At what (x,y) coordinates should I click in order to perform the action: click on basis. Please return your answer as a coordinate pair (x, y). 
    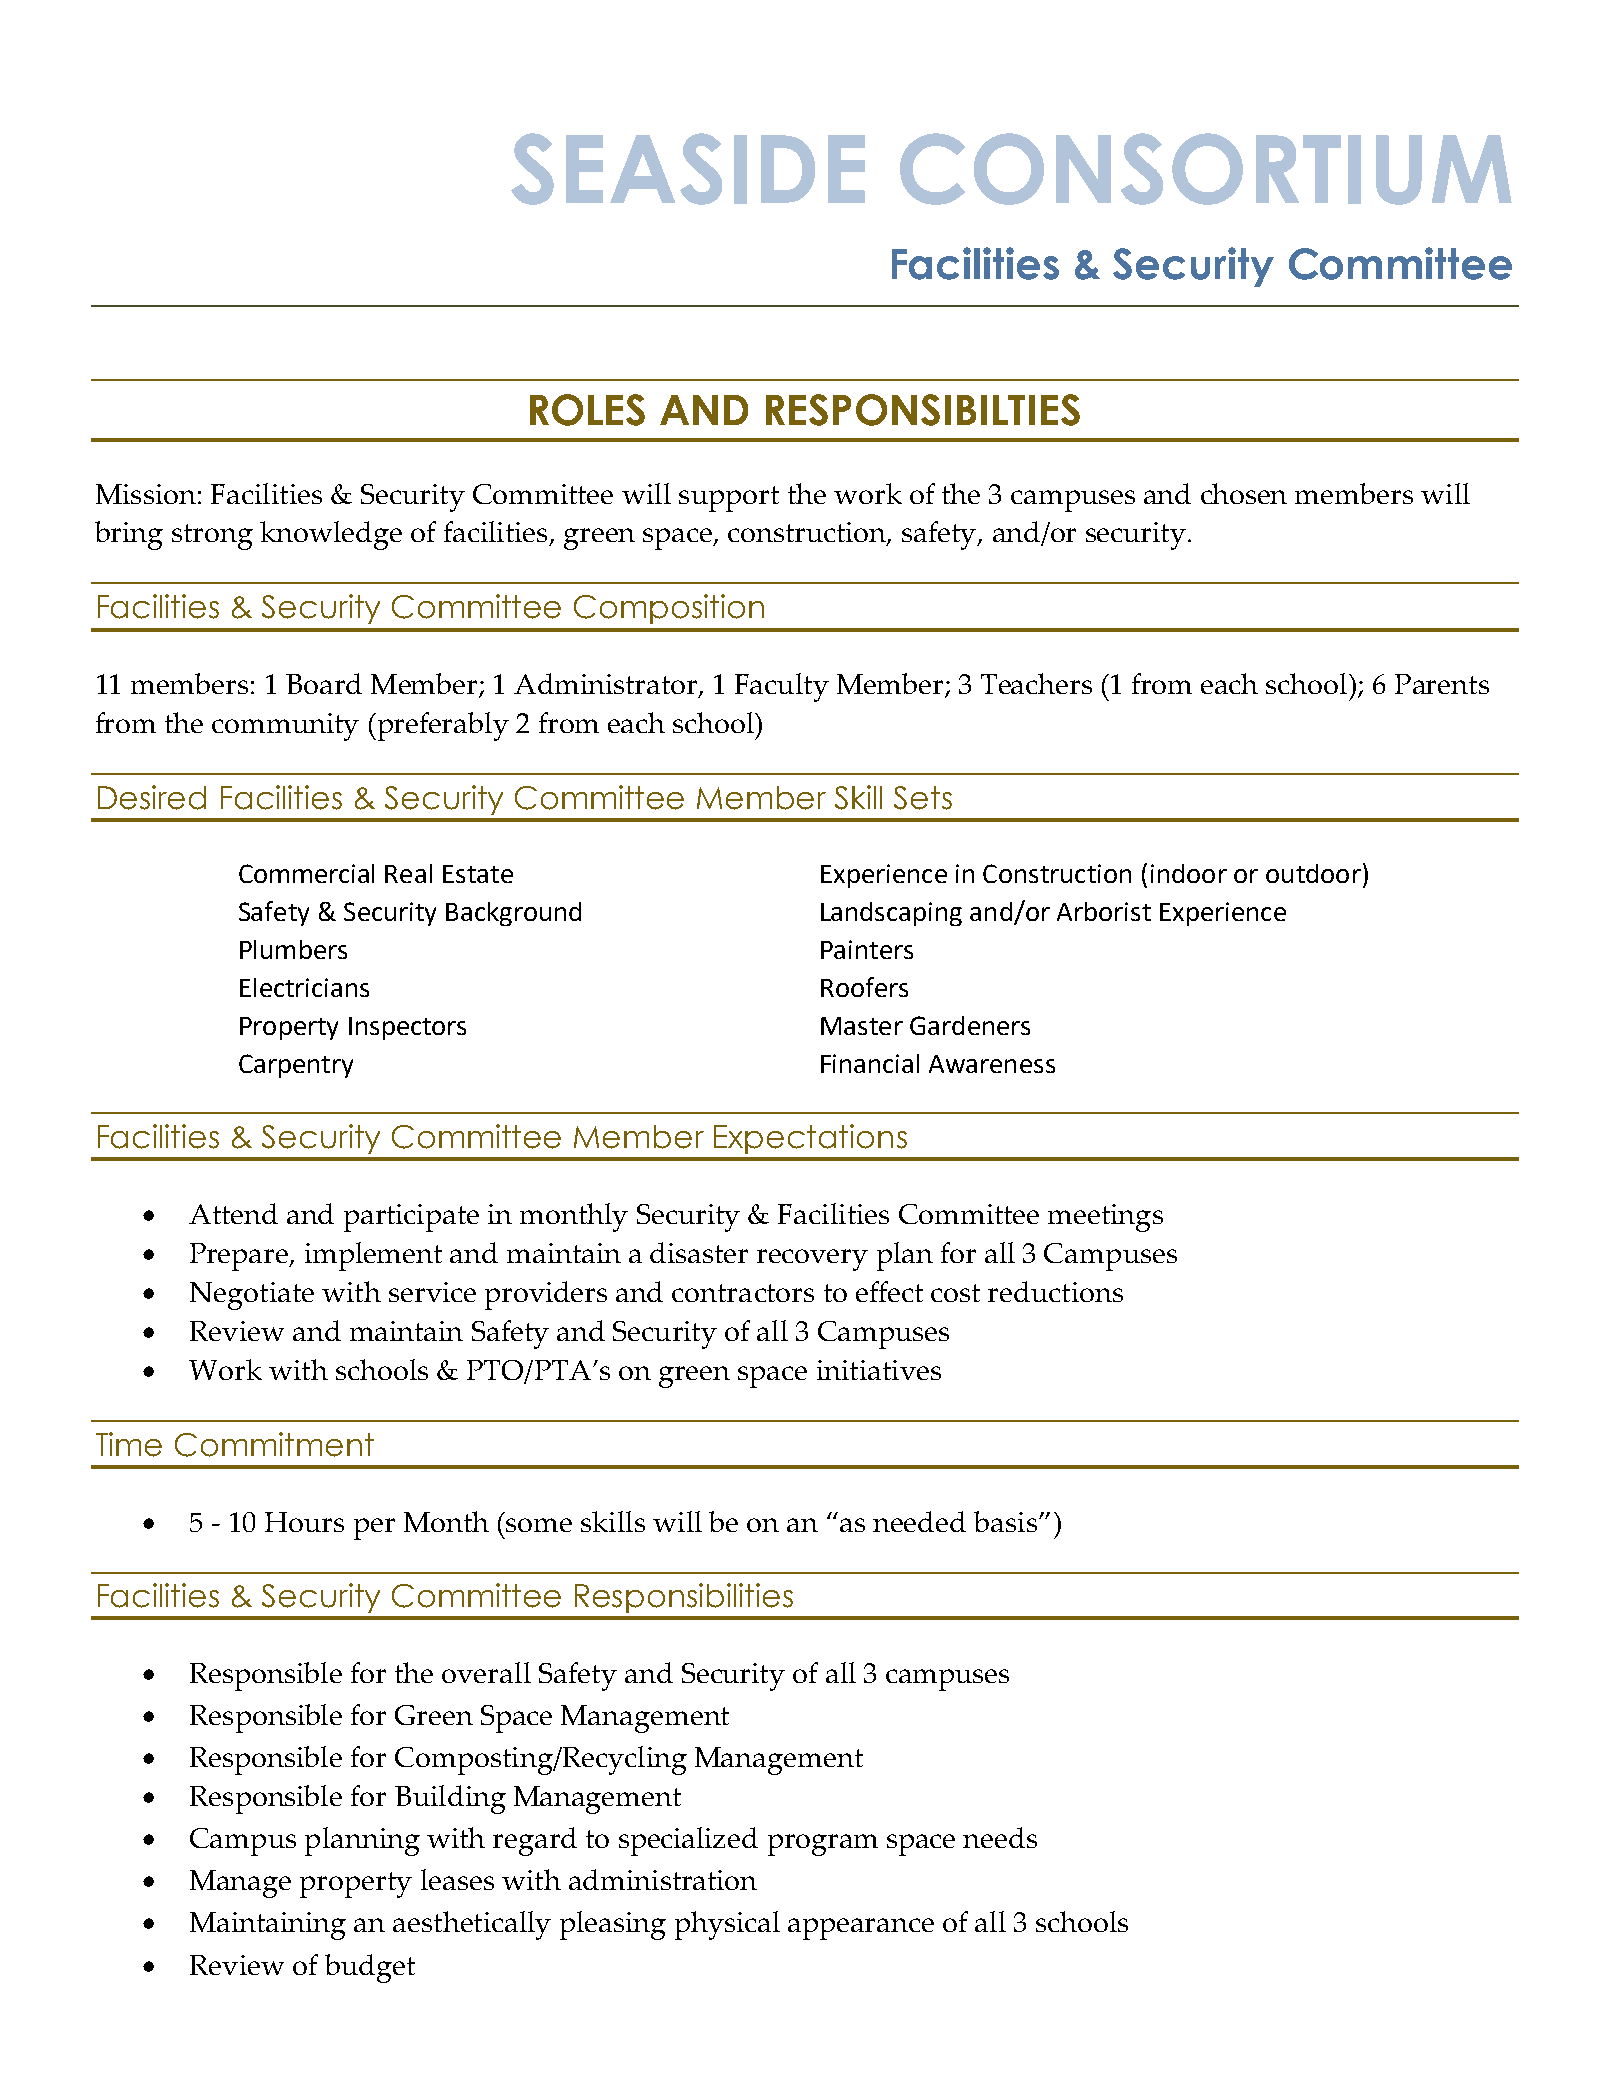
    Looking at the image, I should click on (1007, 1521).
